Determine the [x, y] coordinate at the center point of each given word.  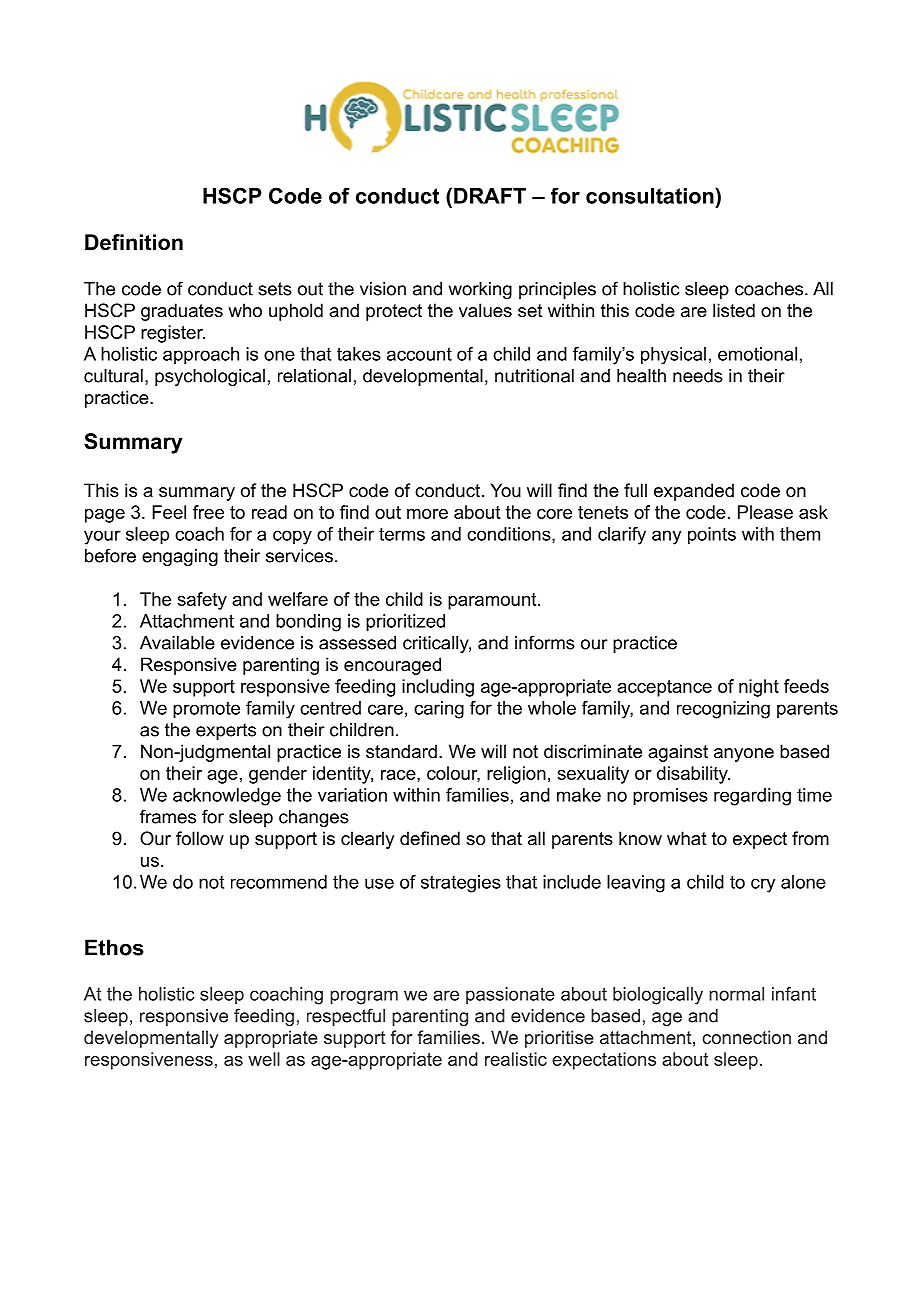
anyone [744, 755]
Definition [134, 242]
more [427, 514]
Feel [169, 512]
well [264, 1059]
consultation [651, 196]
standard [401, 751]
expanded [694, 492]
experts [226, 731]
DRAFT [490, 196]
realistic [516, 1059]
